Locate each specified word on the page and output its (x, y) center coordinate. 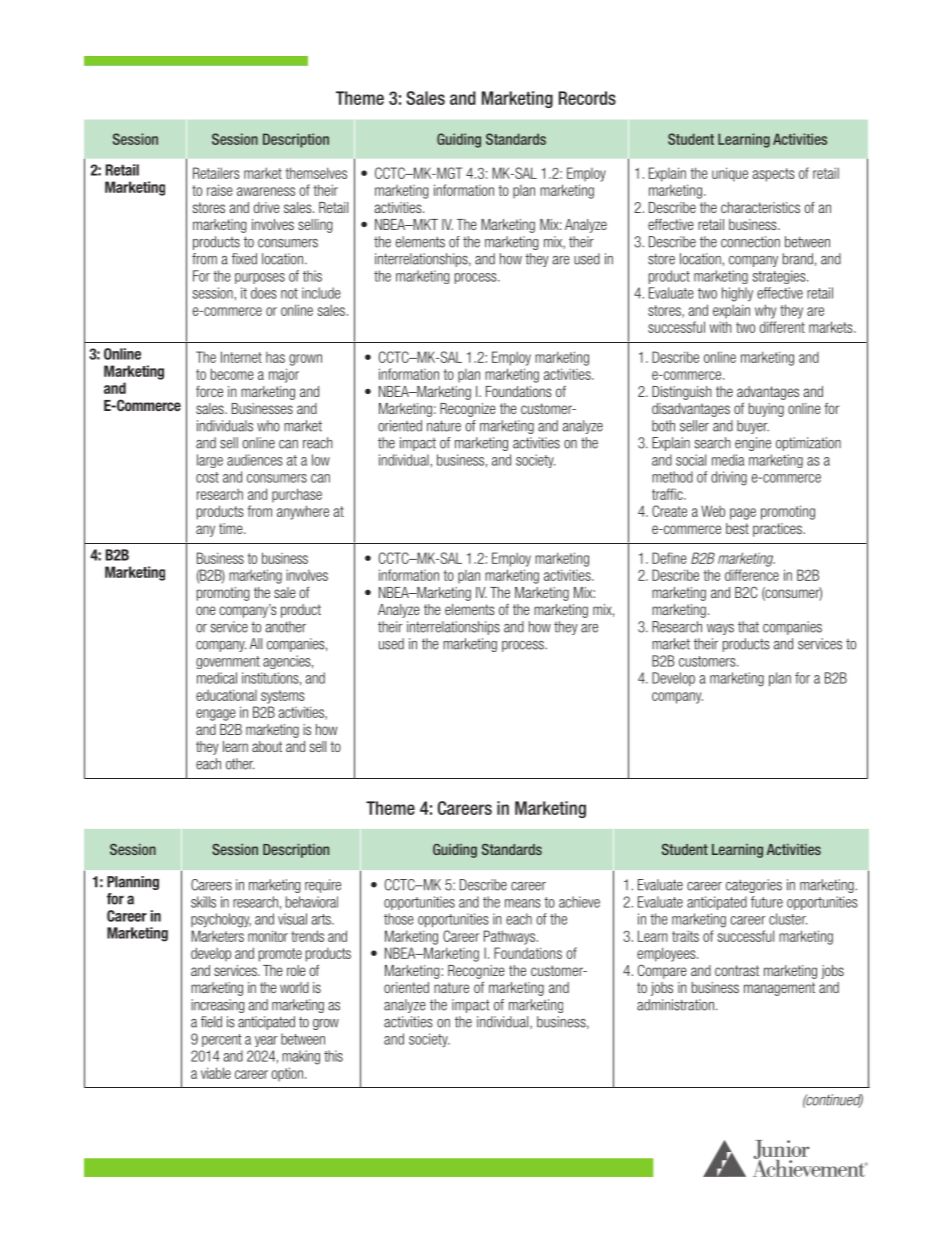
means (523, 903)
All (256, 643)
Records (587, 98)
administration (675, 1005)
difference (752, 575)
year (266, 1041)
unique (730, 174)
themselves (316, 173)
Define (669, 558)
